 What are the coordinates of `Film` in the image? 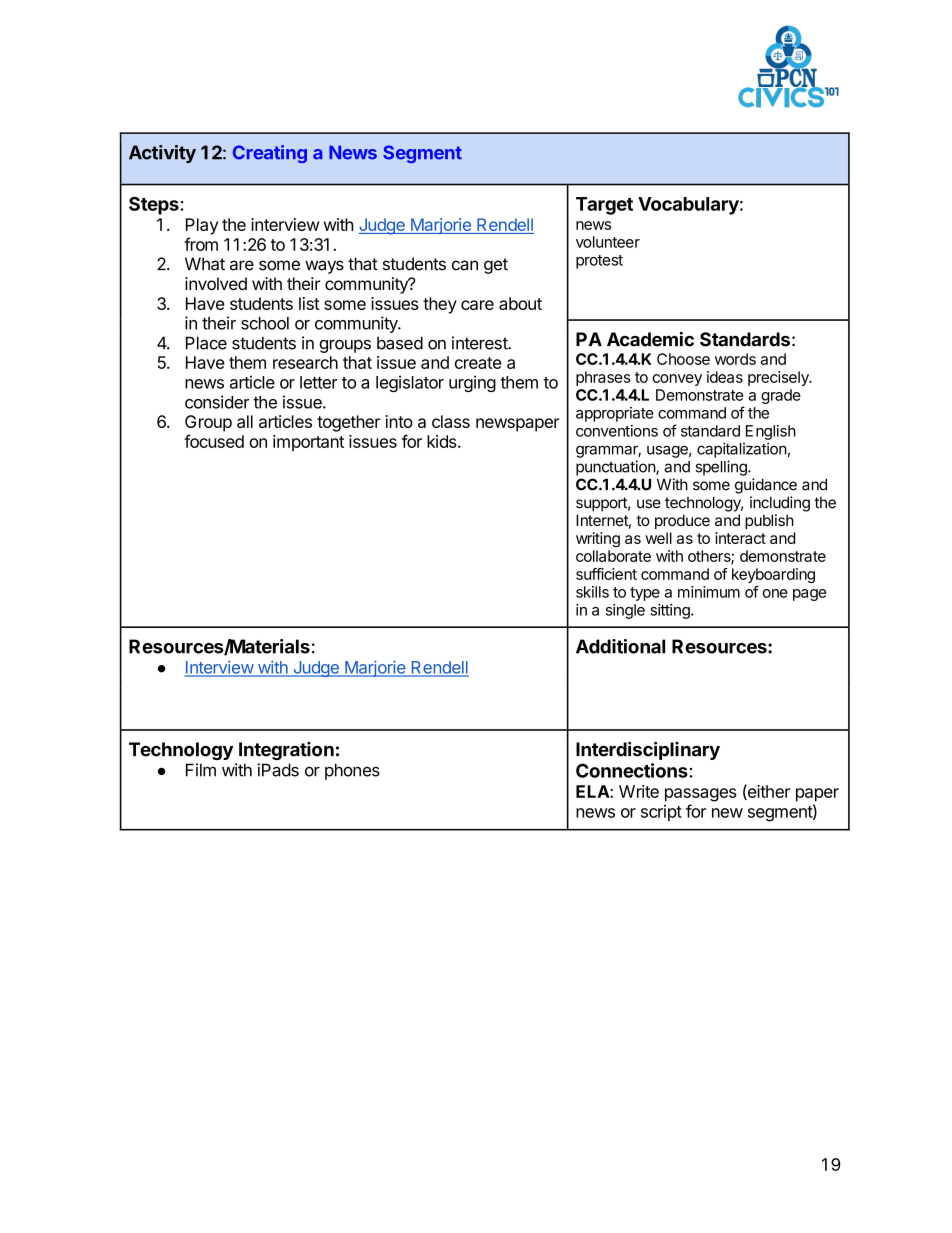 It's located at (201, 770).
